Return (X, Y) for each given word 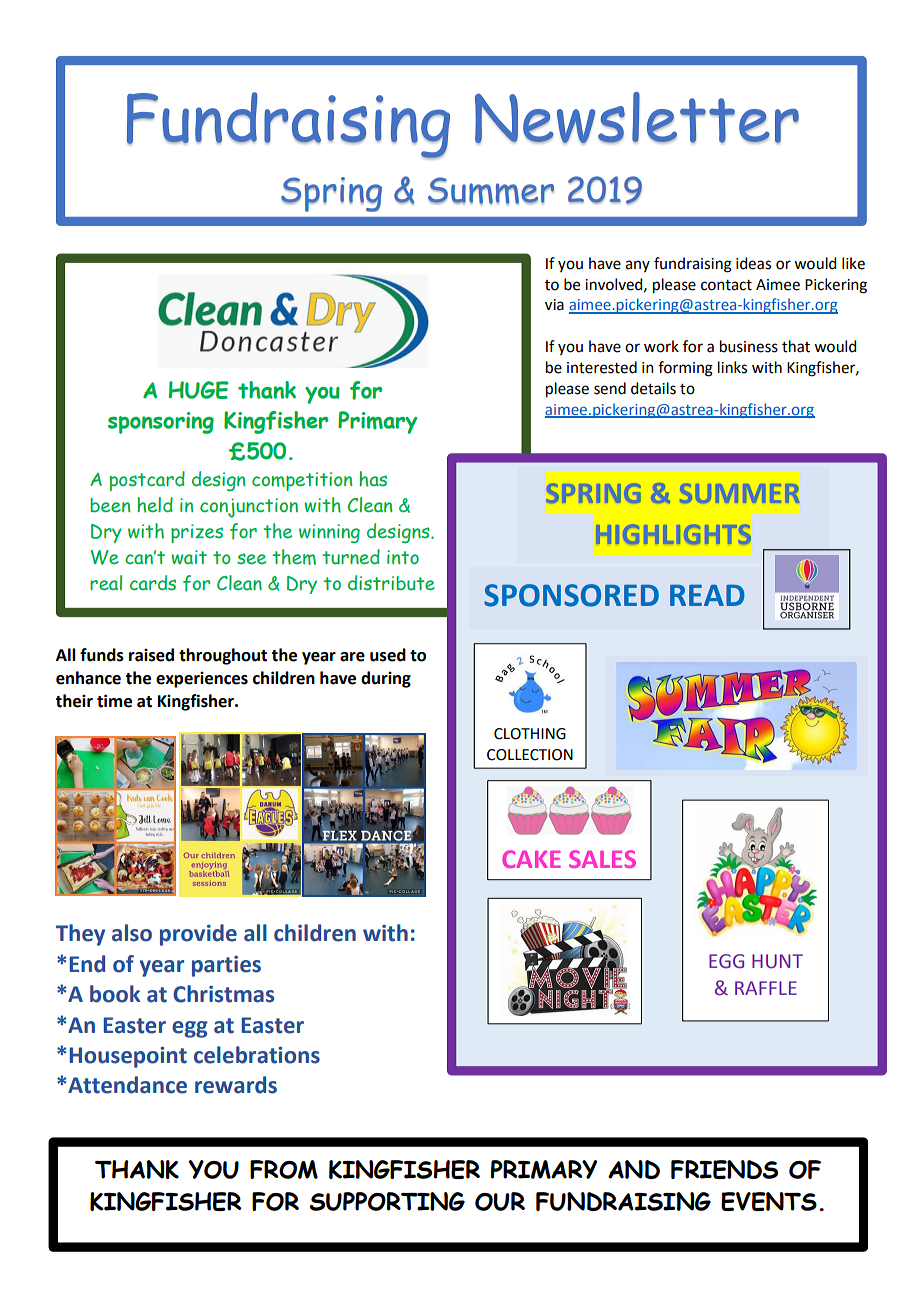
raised (151, 655)
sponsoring (161, 423)
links (732, 367)
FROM (284, 1169)
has (373, 479)
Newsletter (637, 118)
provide (198, 935)
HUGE (199, 390)
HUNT (777, 961)
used (388, 655)
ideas (753, 263)
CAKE (531, 859)
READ (707, 595)
